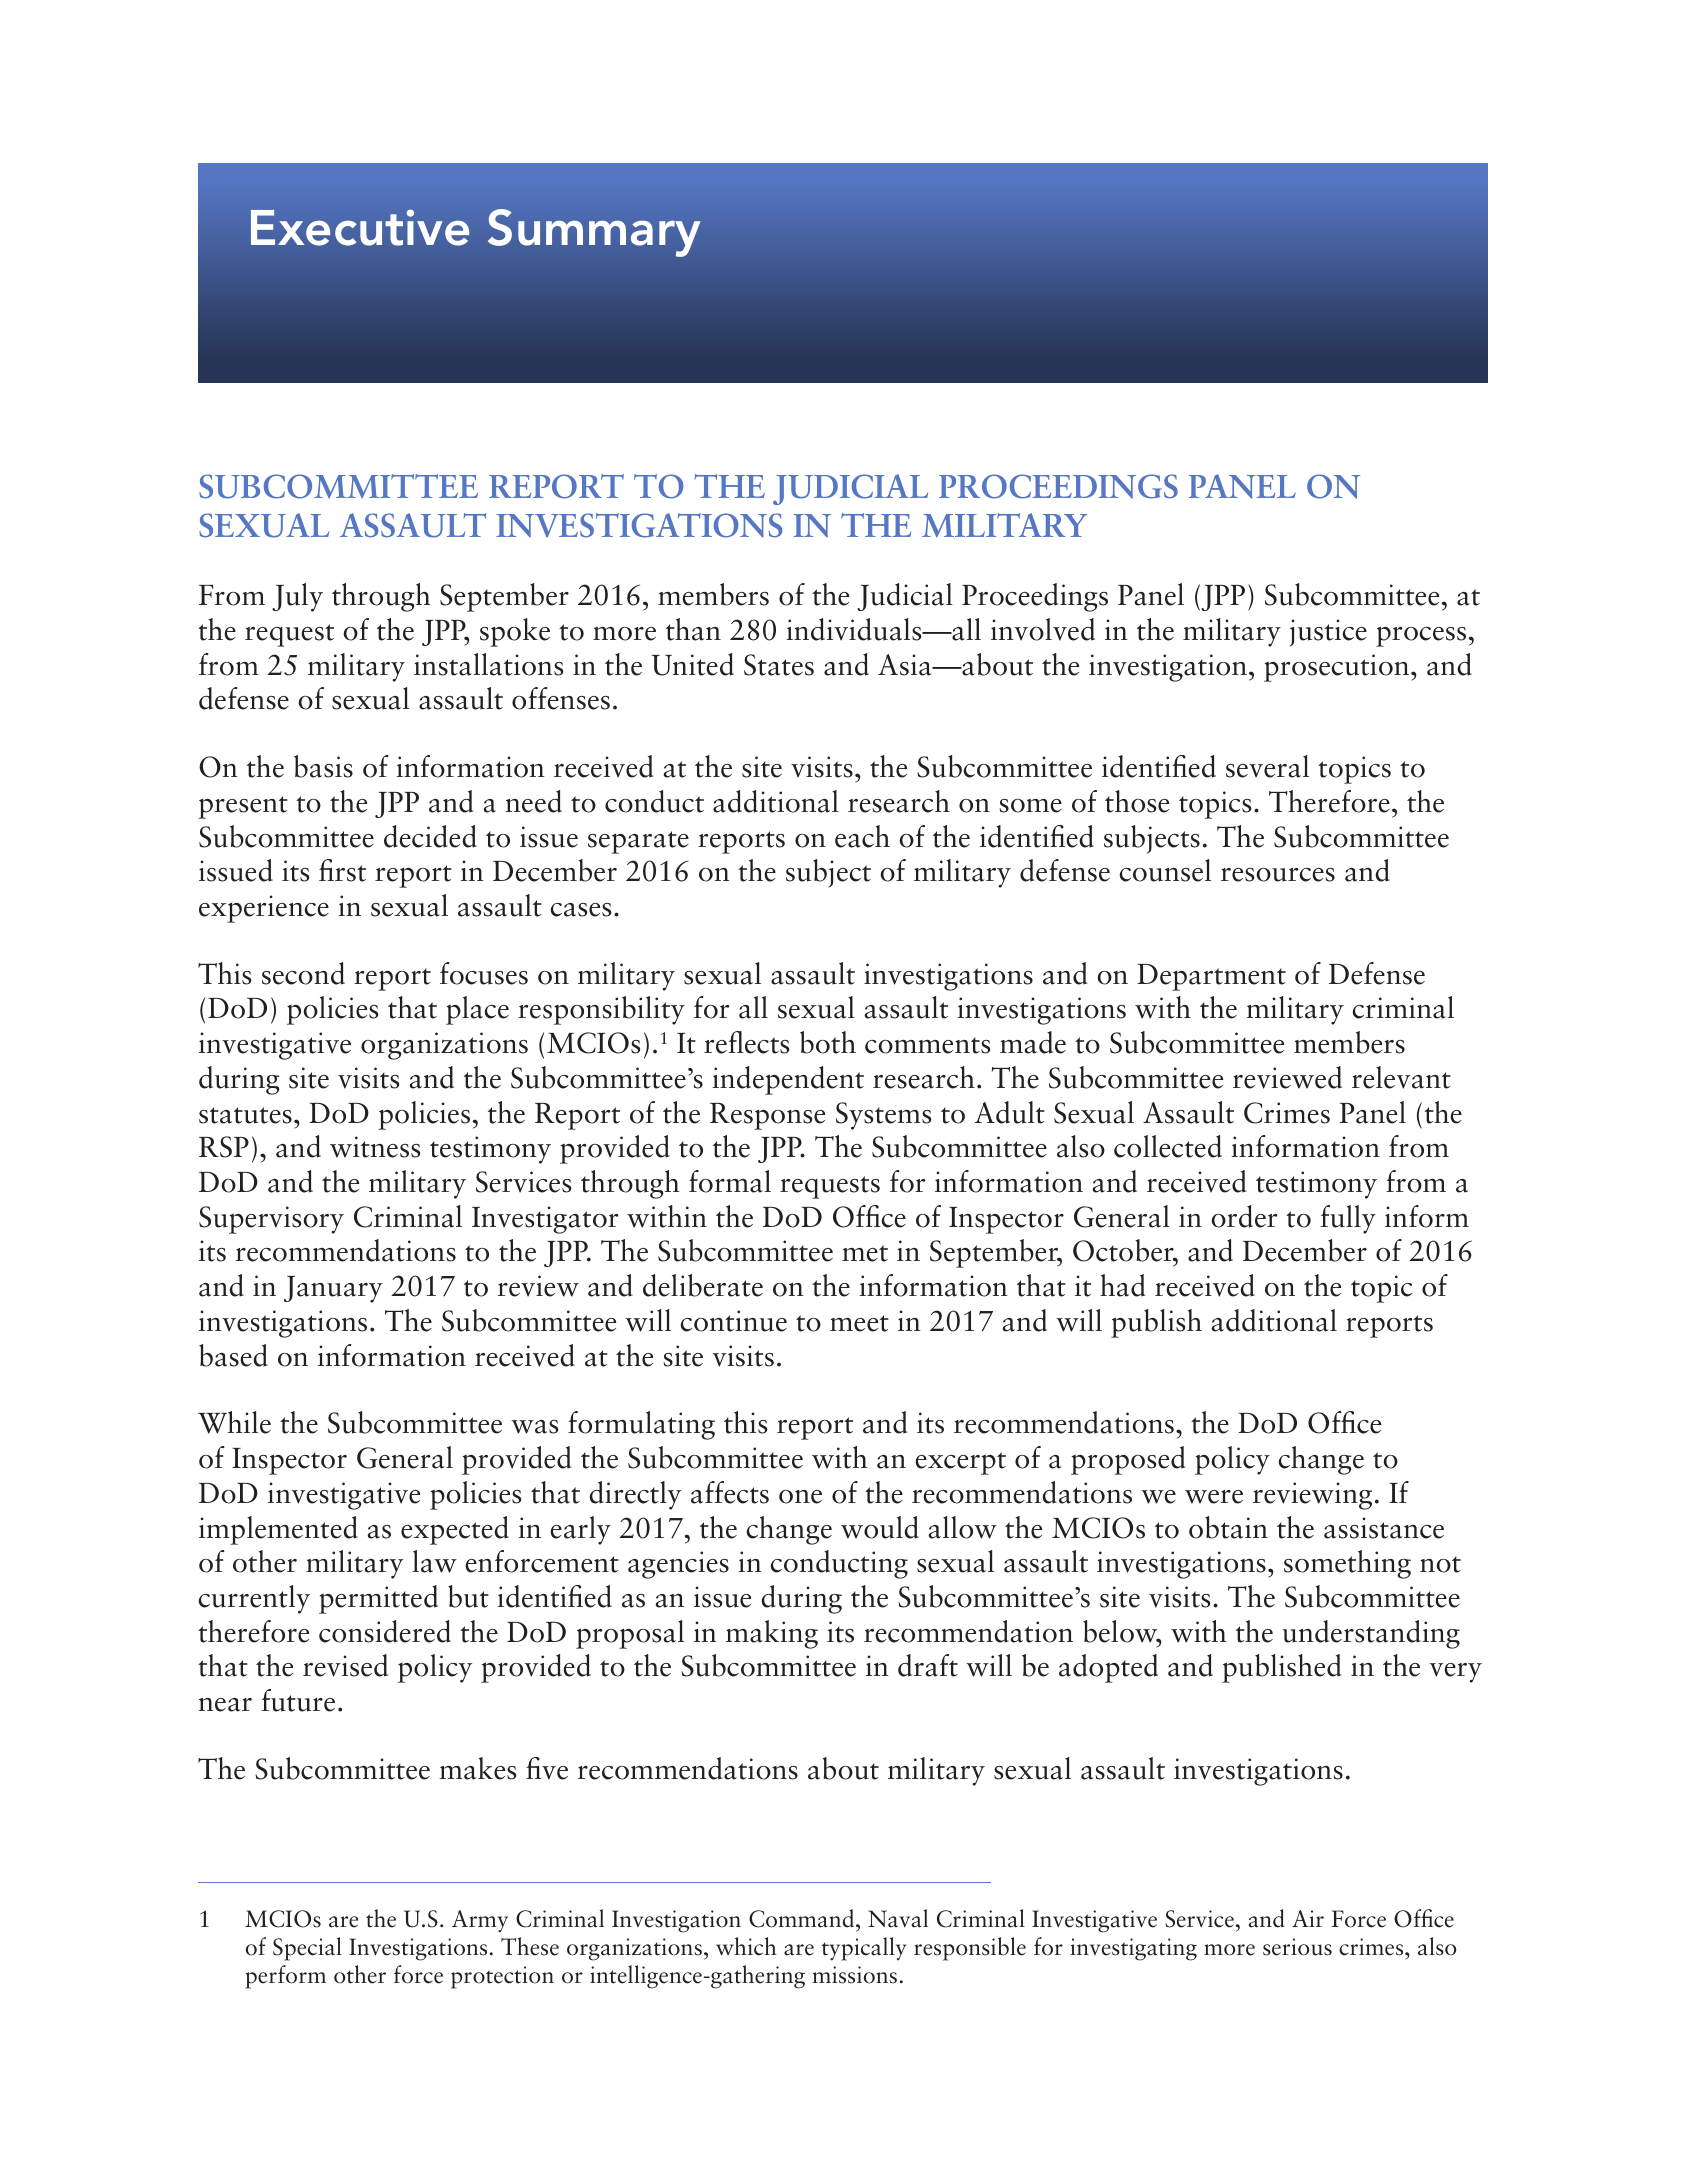 The width and height of the page is (1686, 2182). What do you see at coordinates (375, 1147) in the page?
I see `witness` at bounding box center [375, 1147].
